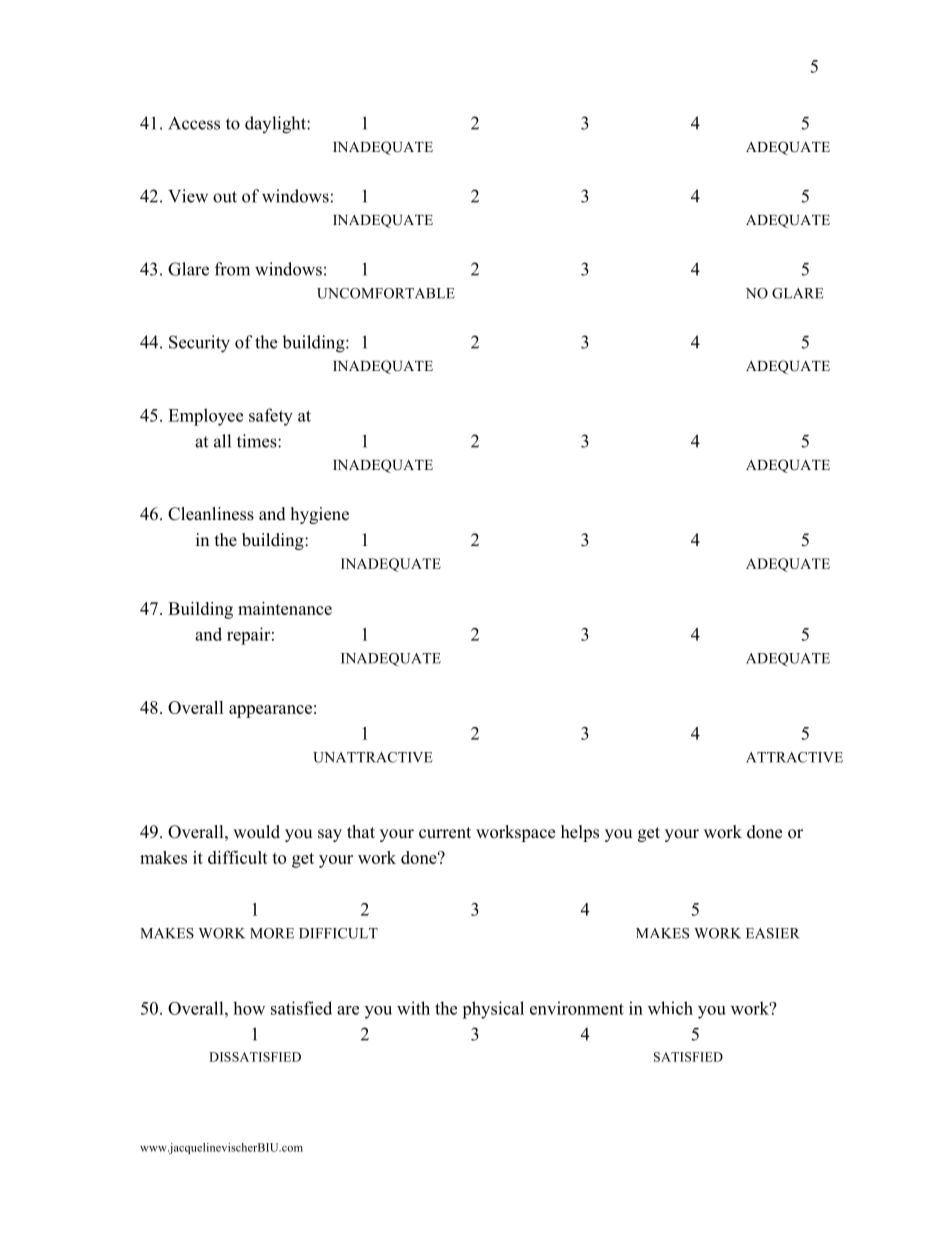 The image size is (952, 1233). Describe the element at coordinates (773, 933) in the screenshot. I see `EASIER` at that location.
